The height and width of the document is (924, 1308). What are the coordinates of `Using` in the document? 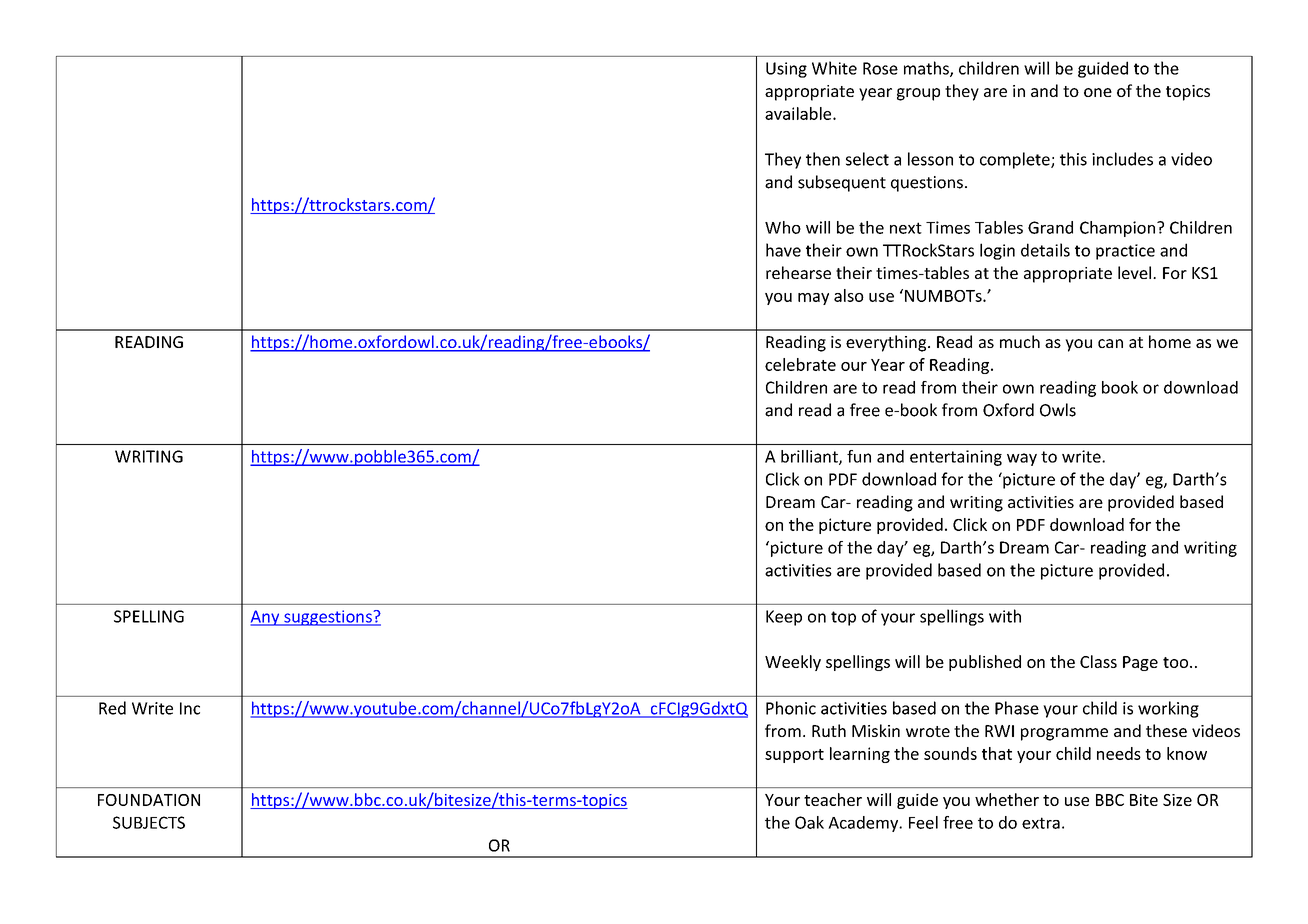 It's located at (786, 70).
